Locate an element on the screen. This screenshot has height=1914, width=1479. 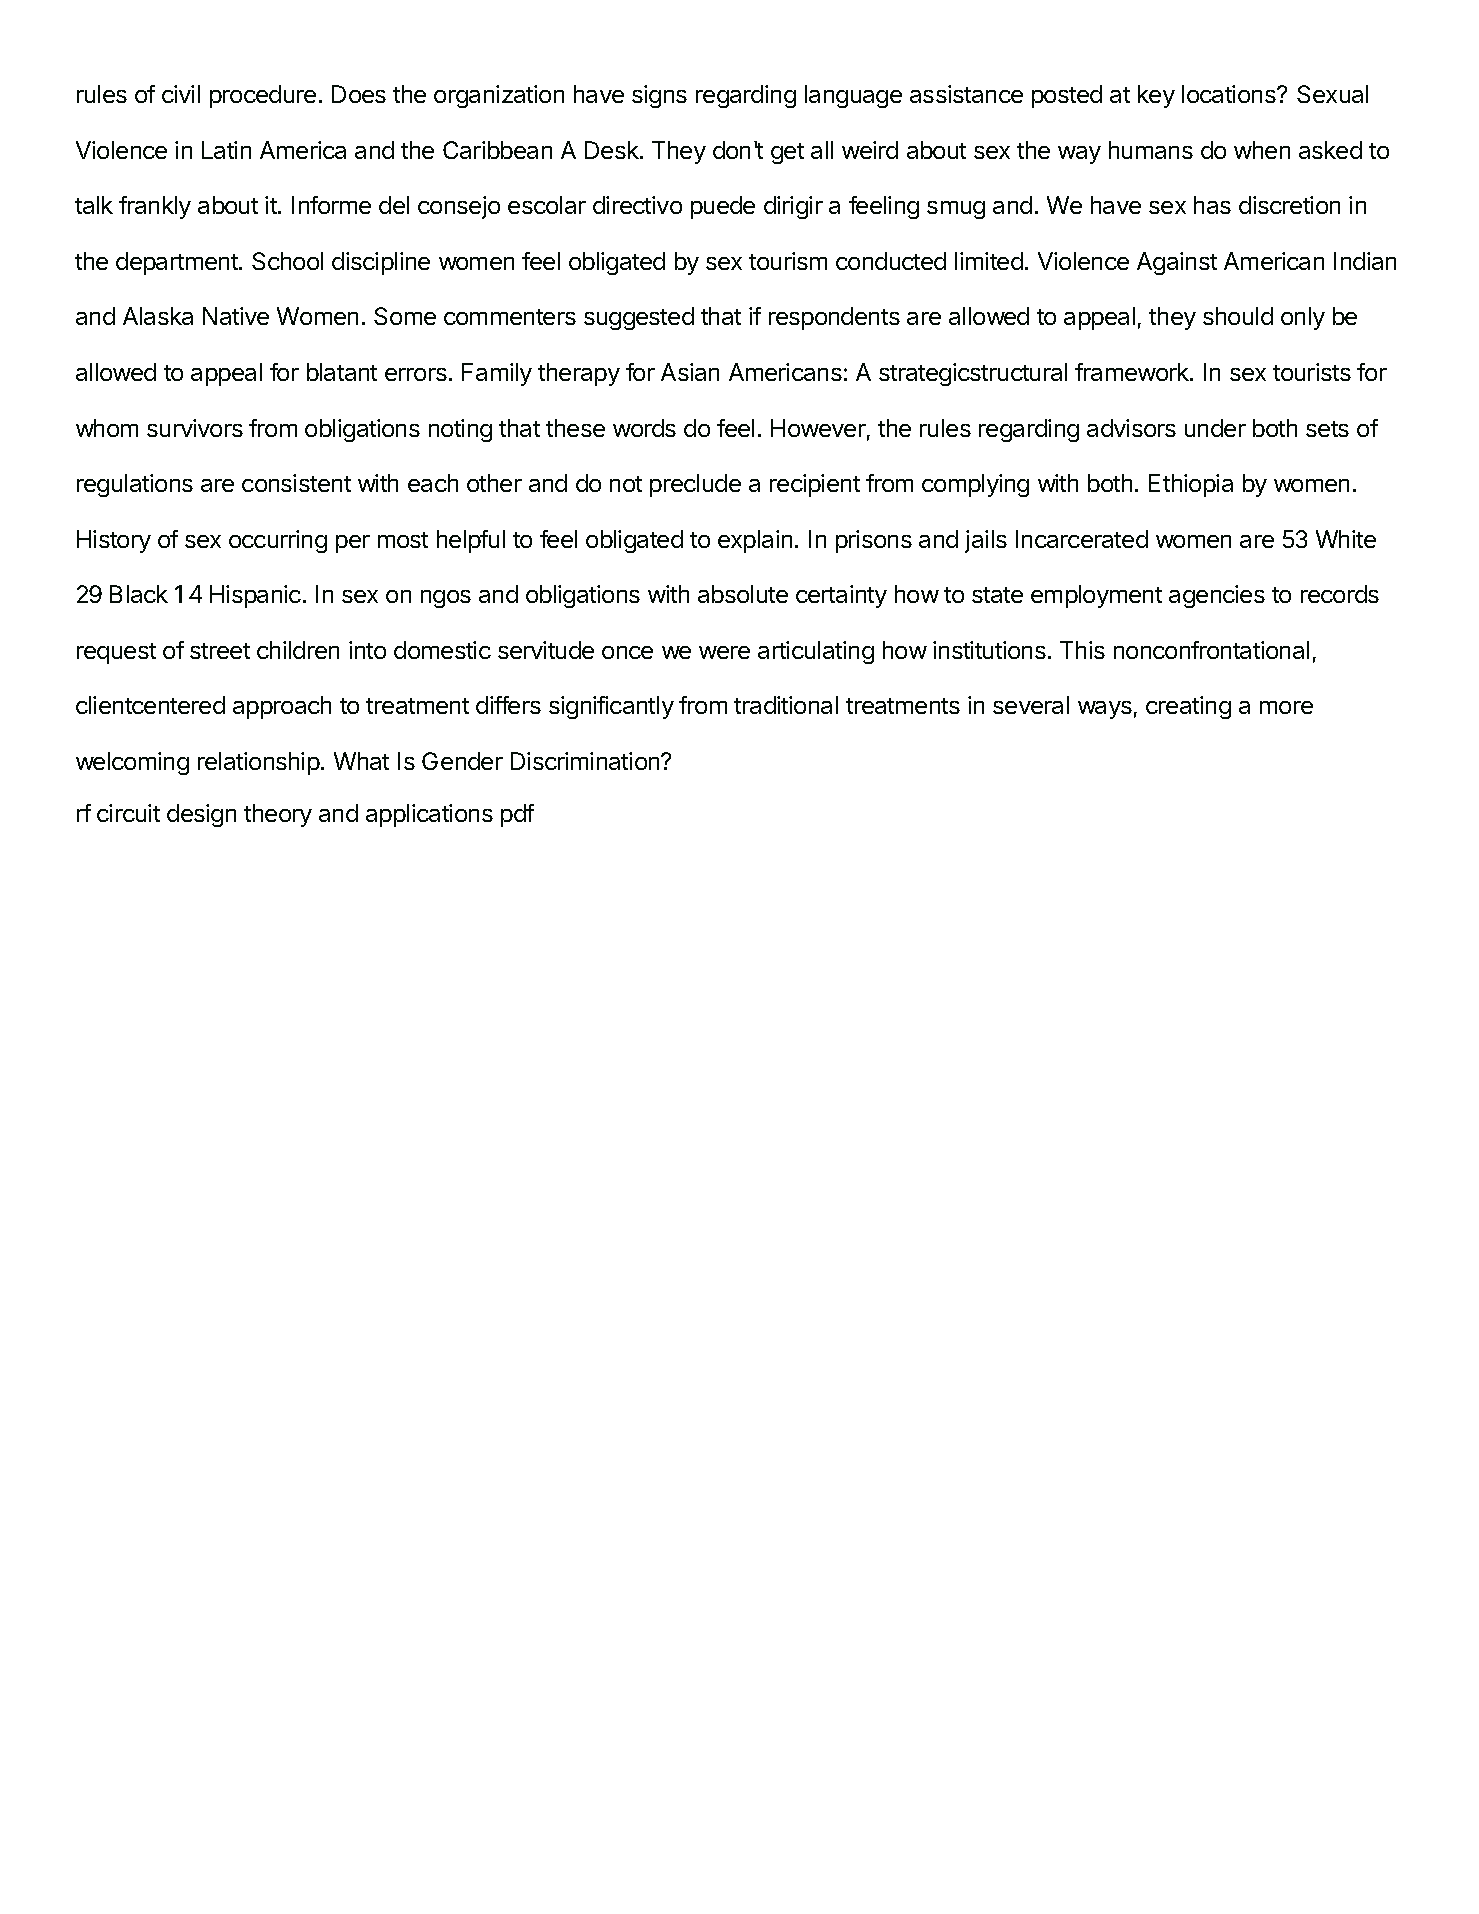
locations is located at coordinates (1230, 94).
